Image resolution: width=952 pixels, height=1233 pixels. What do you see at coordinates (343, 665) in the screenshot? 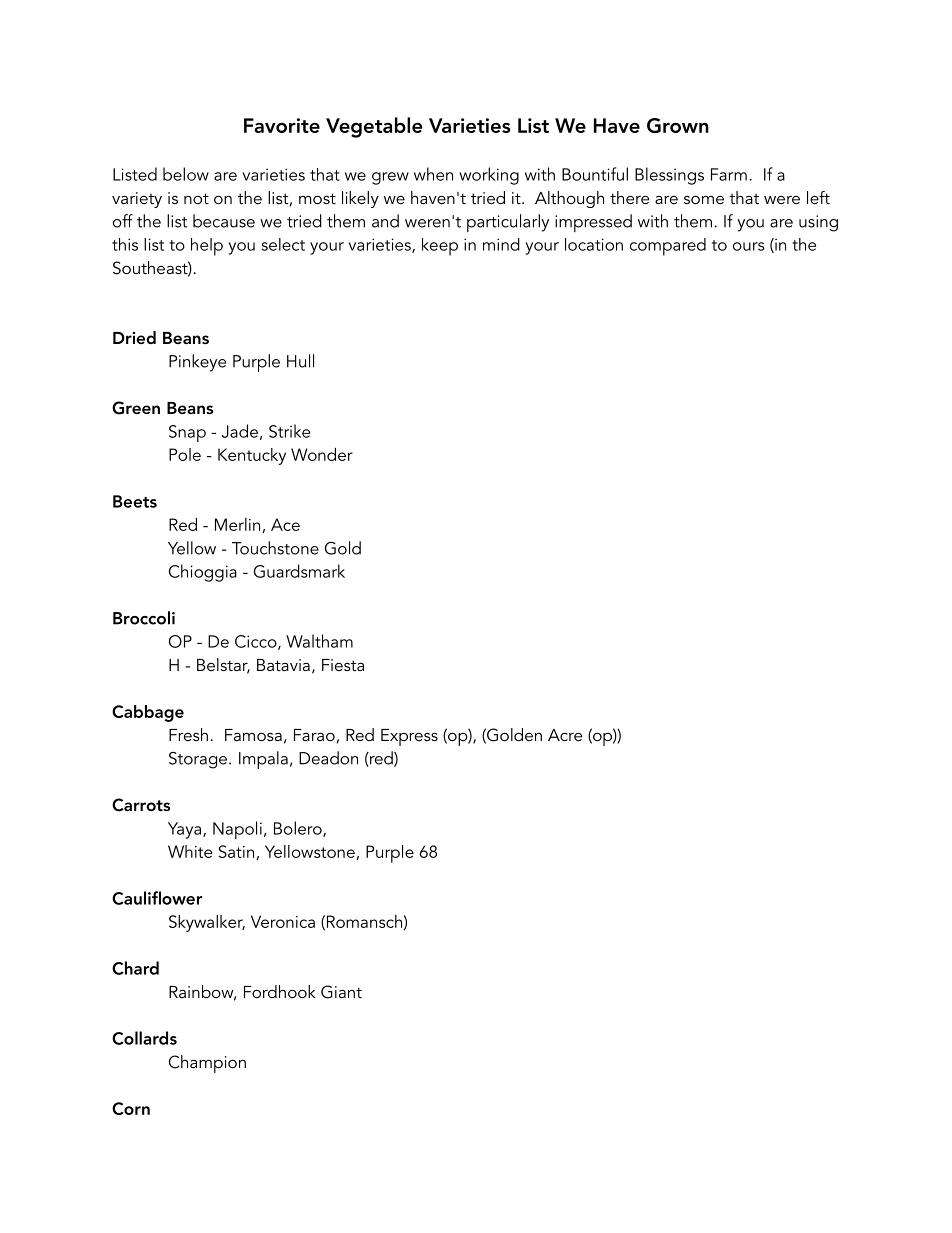
I see `Fiesta` at bounding box center [343, 665].
